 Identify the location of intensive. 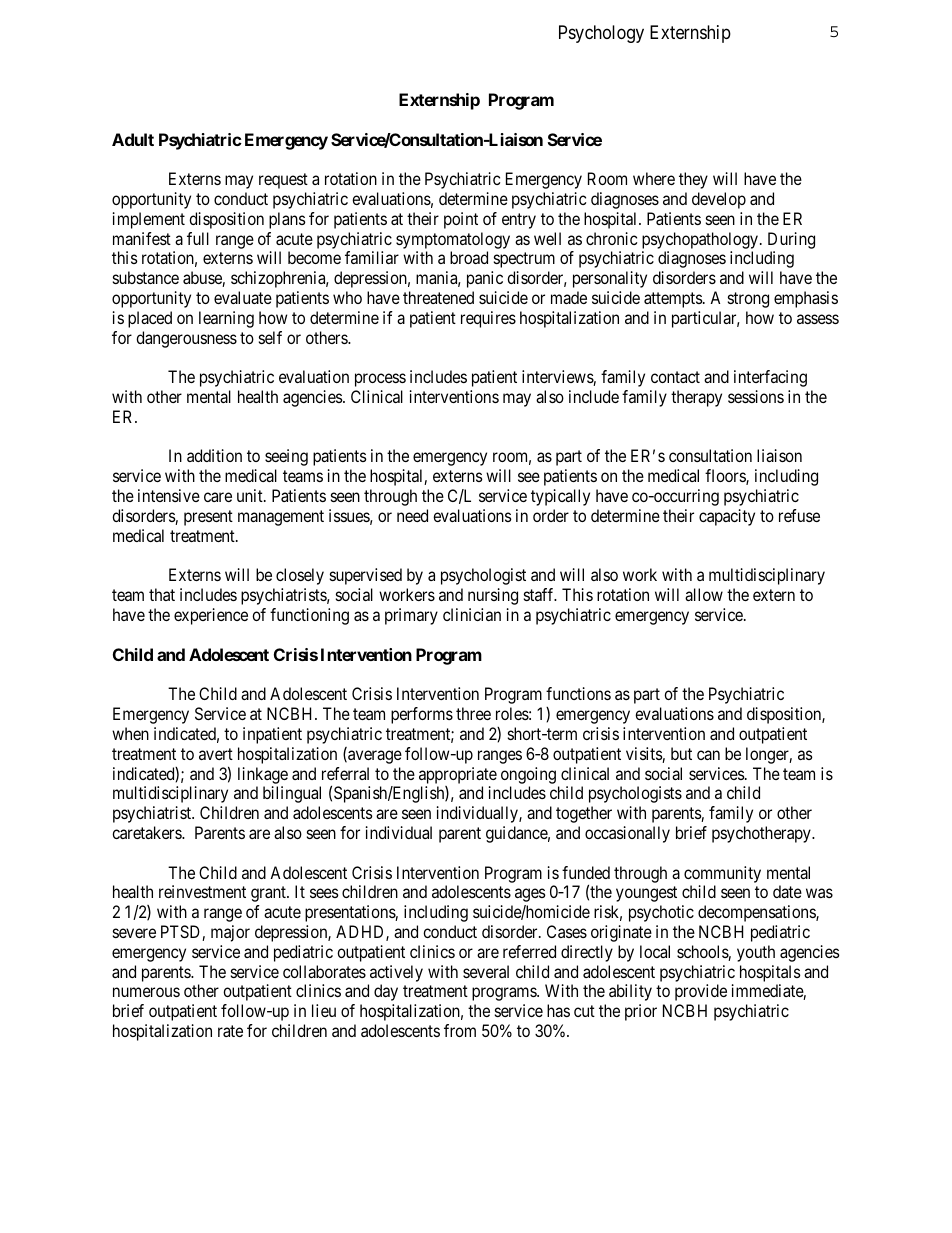
(169, 495).
